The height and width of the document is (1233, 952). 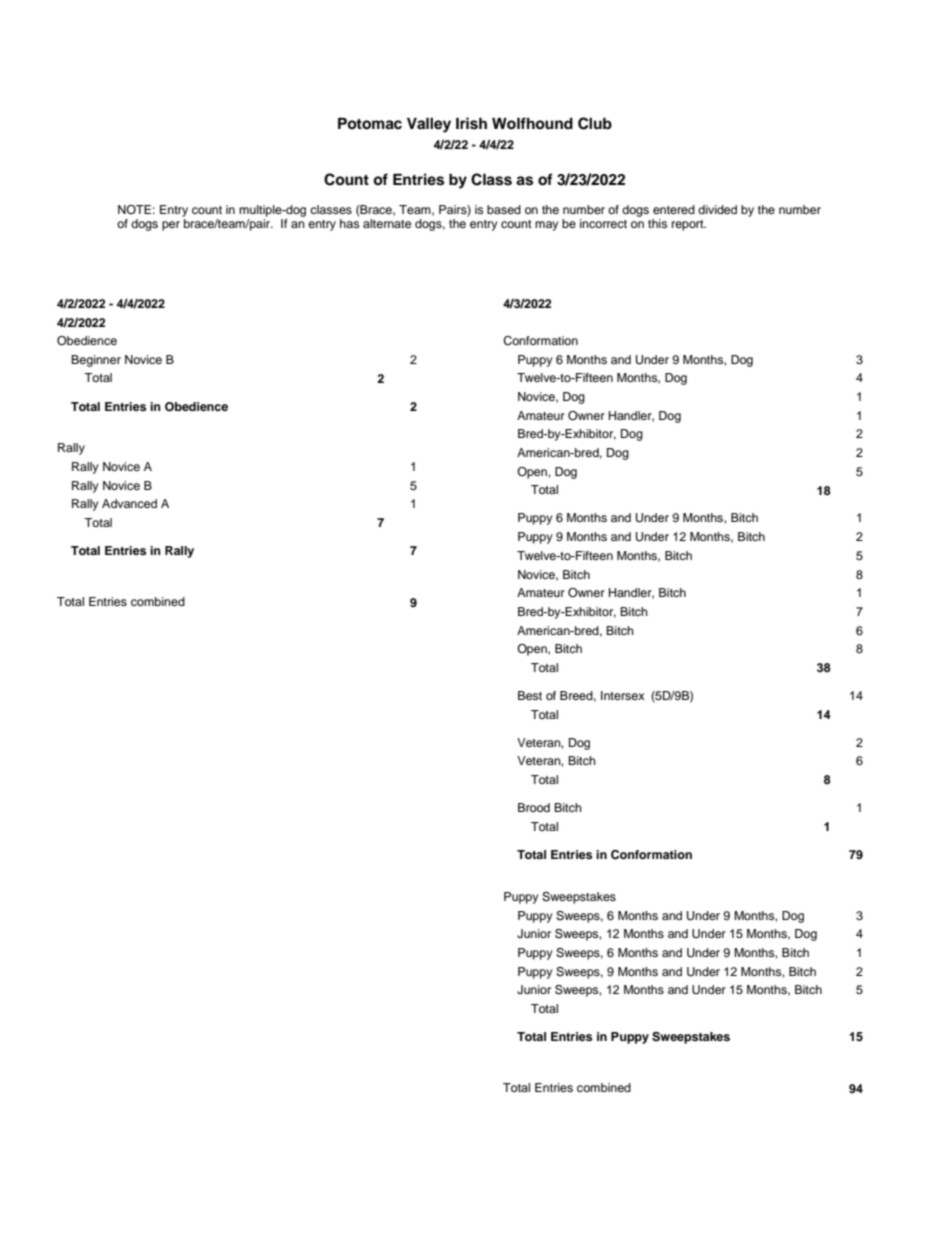 I want to click on Best, so click(x=530, y=695).
